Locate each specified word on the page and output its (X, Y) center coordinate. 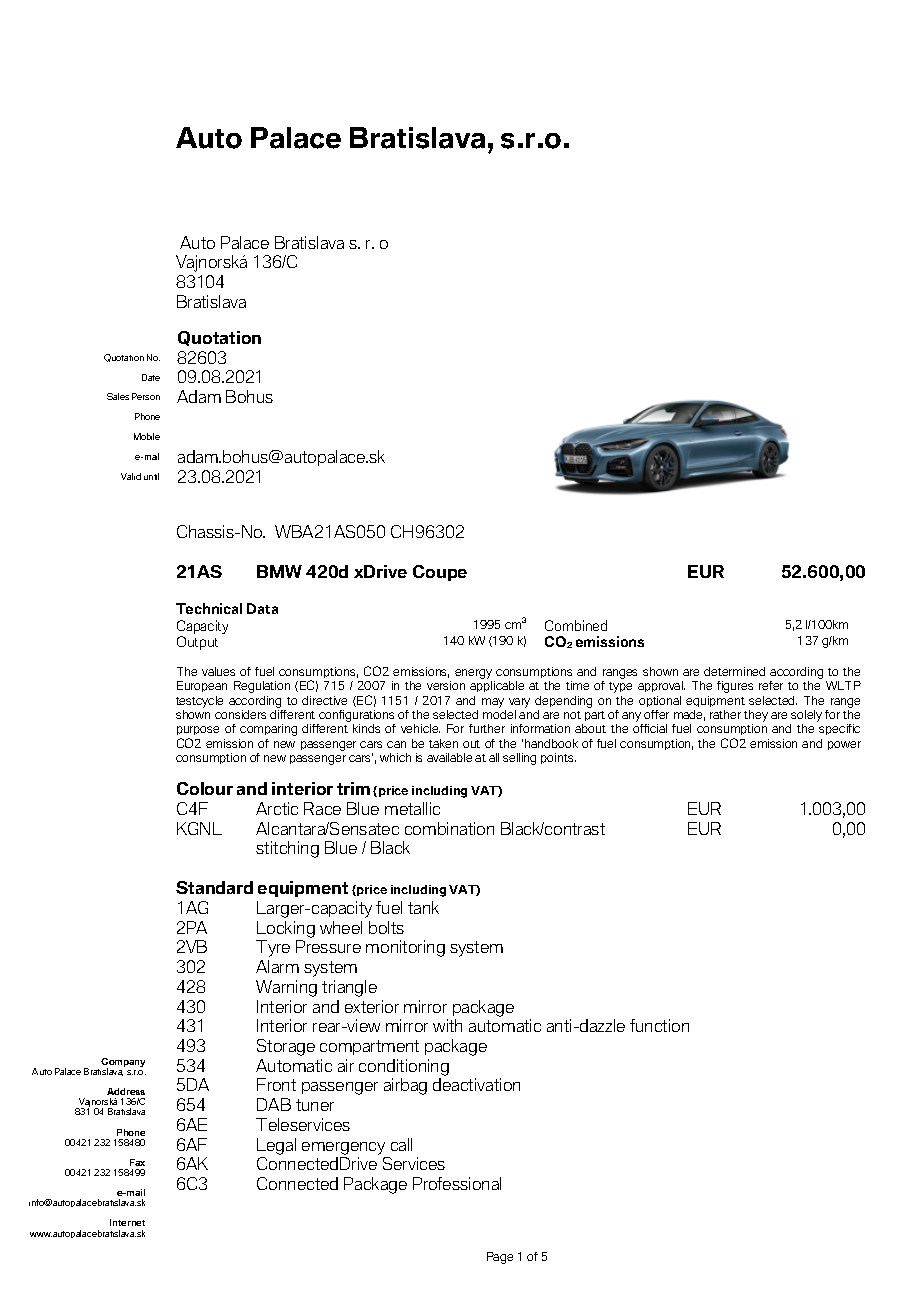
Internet (127, 1222)
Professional (457, 1183)
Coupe (440, 573)
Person (146, 396)
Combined (576, 625)
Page (500, 1258)
